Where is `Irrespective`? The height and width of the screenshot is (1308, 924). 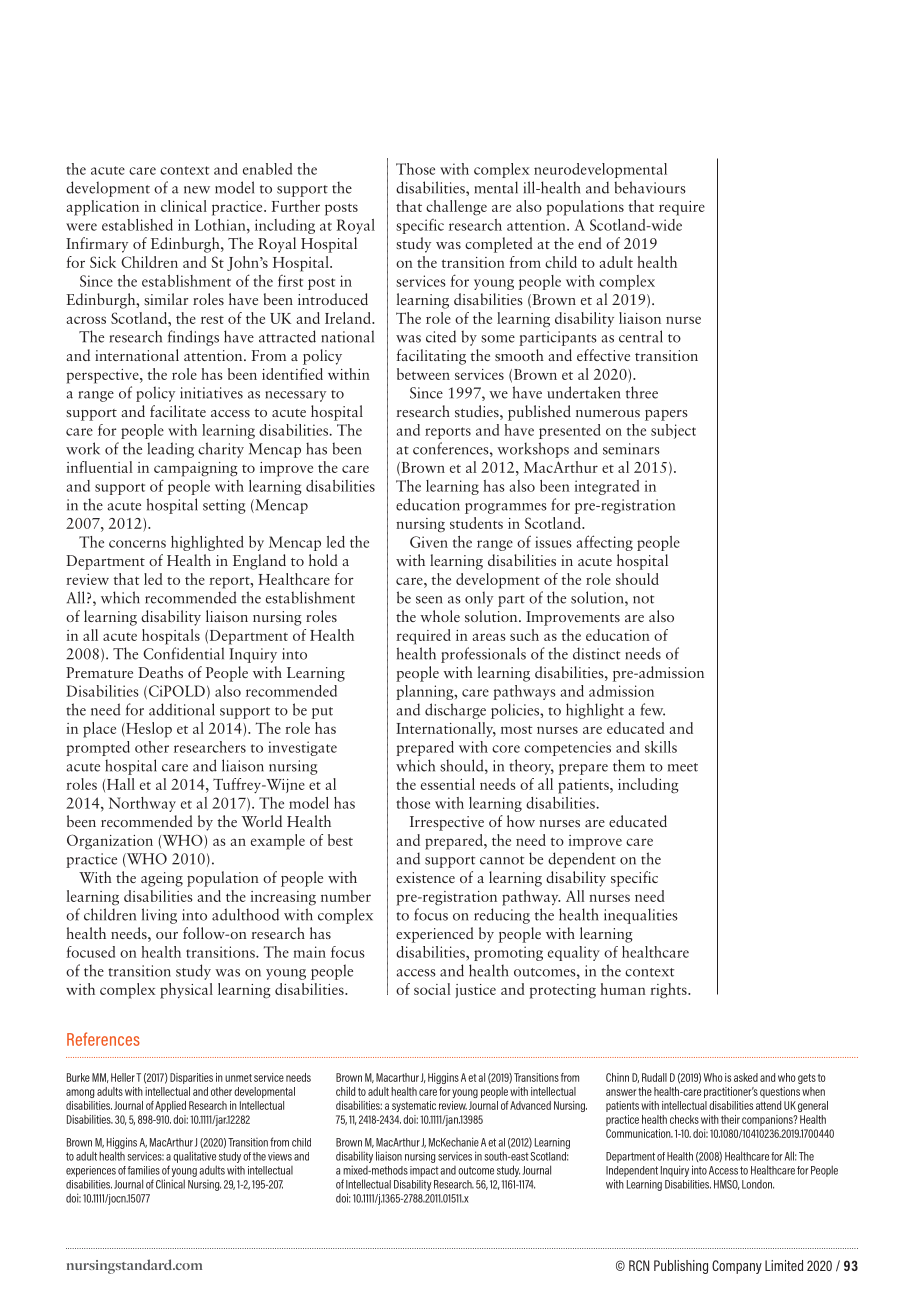
Irrespective is located at coordinates (447, 823).
